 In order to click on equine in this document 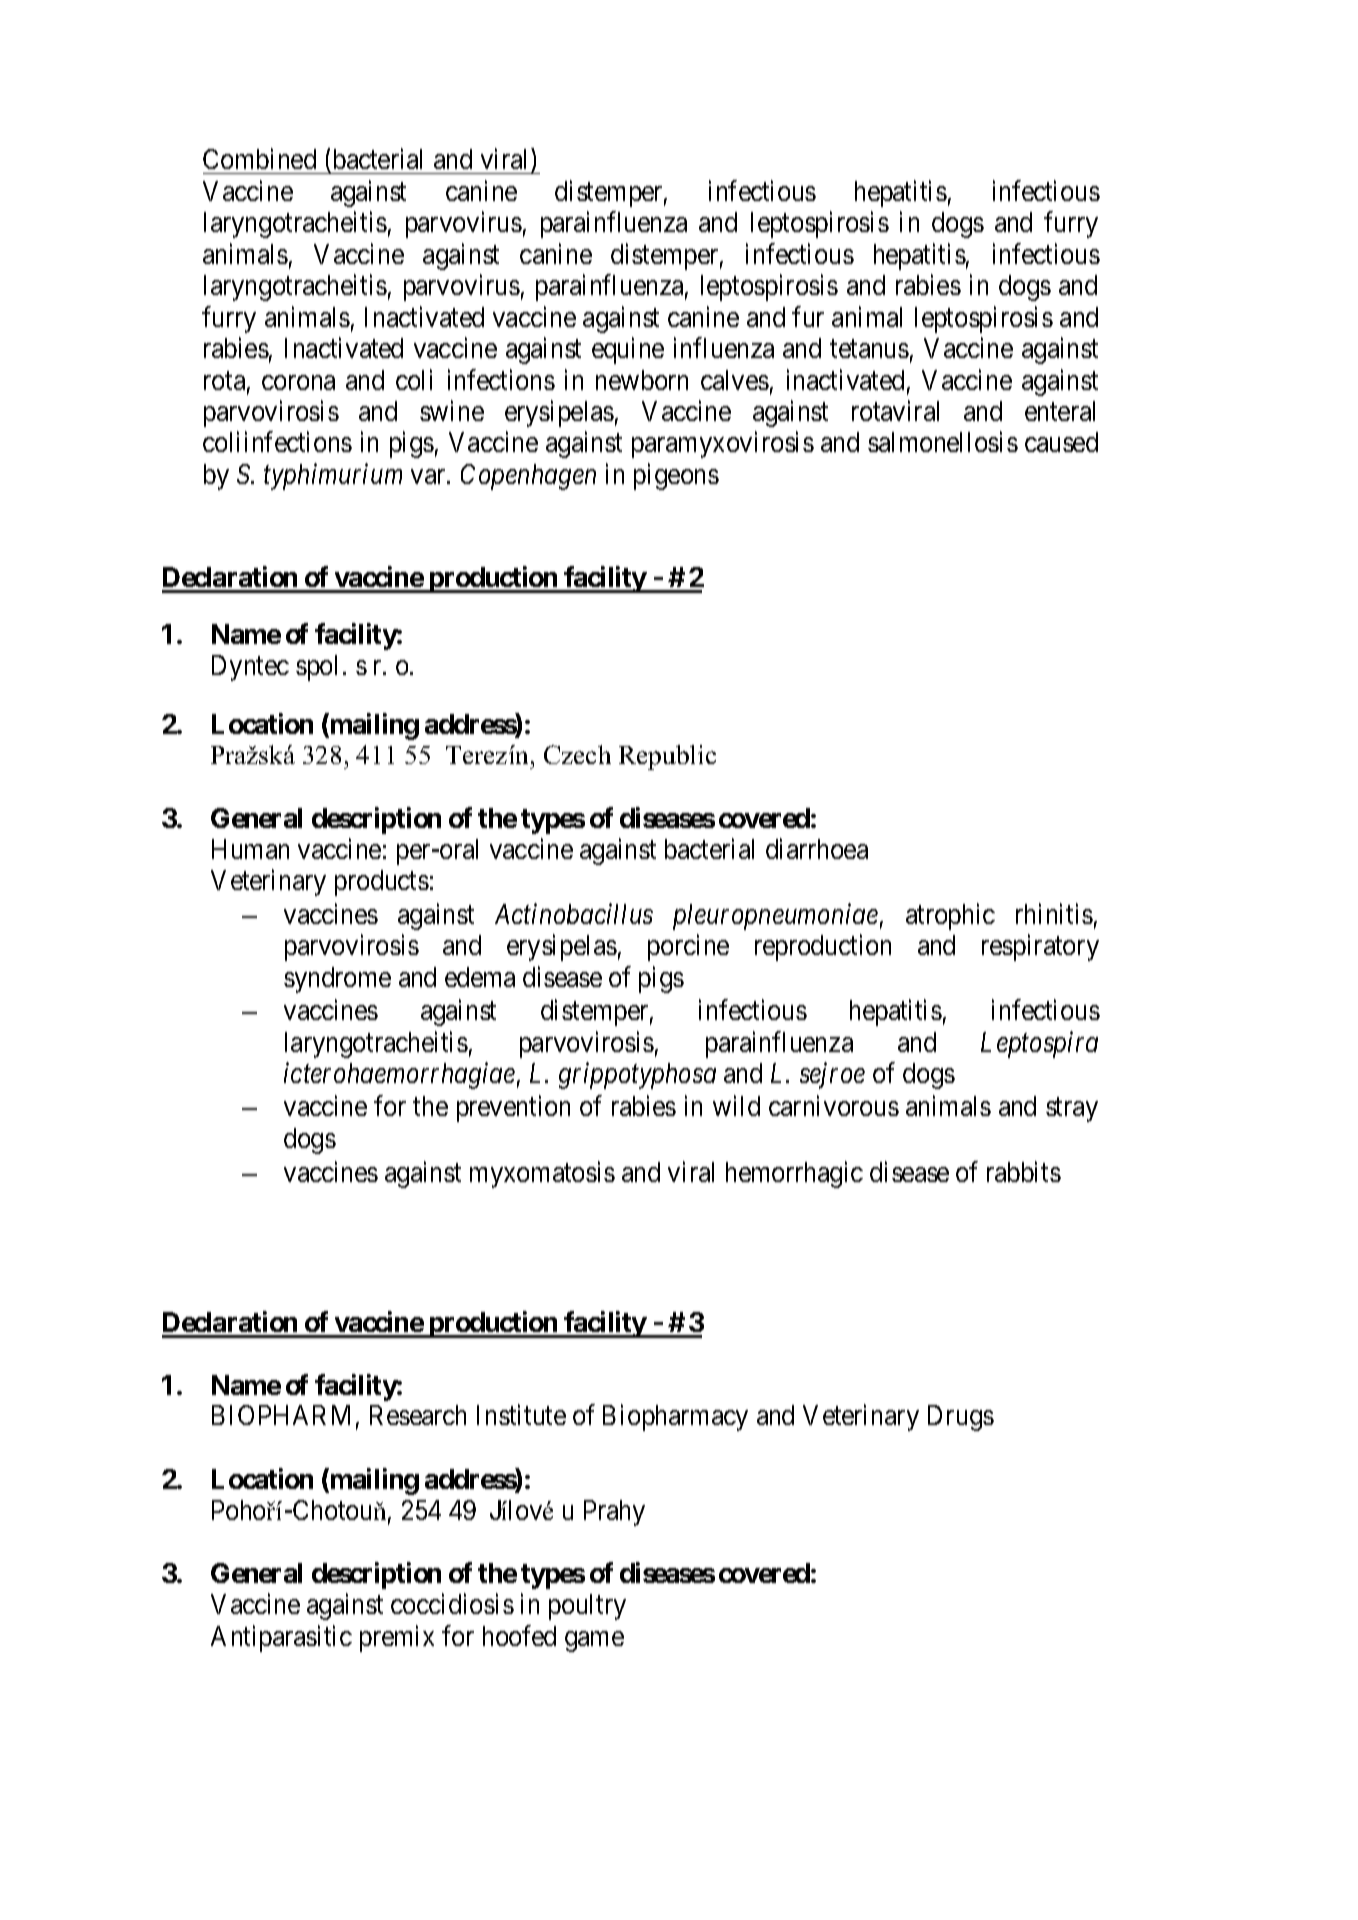, I will do `click(628, 350)`.
